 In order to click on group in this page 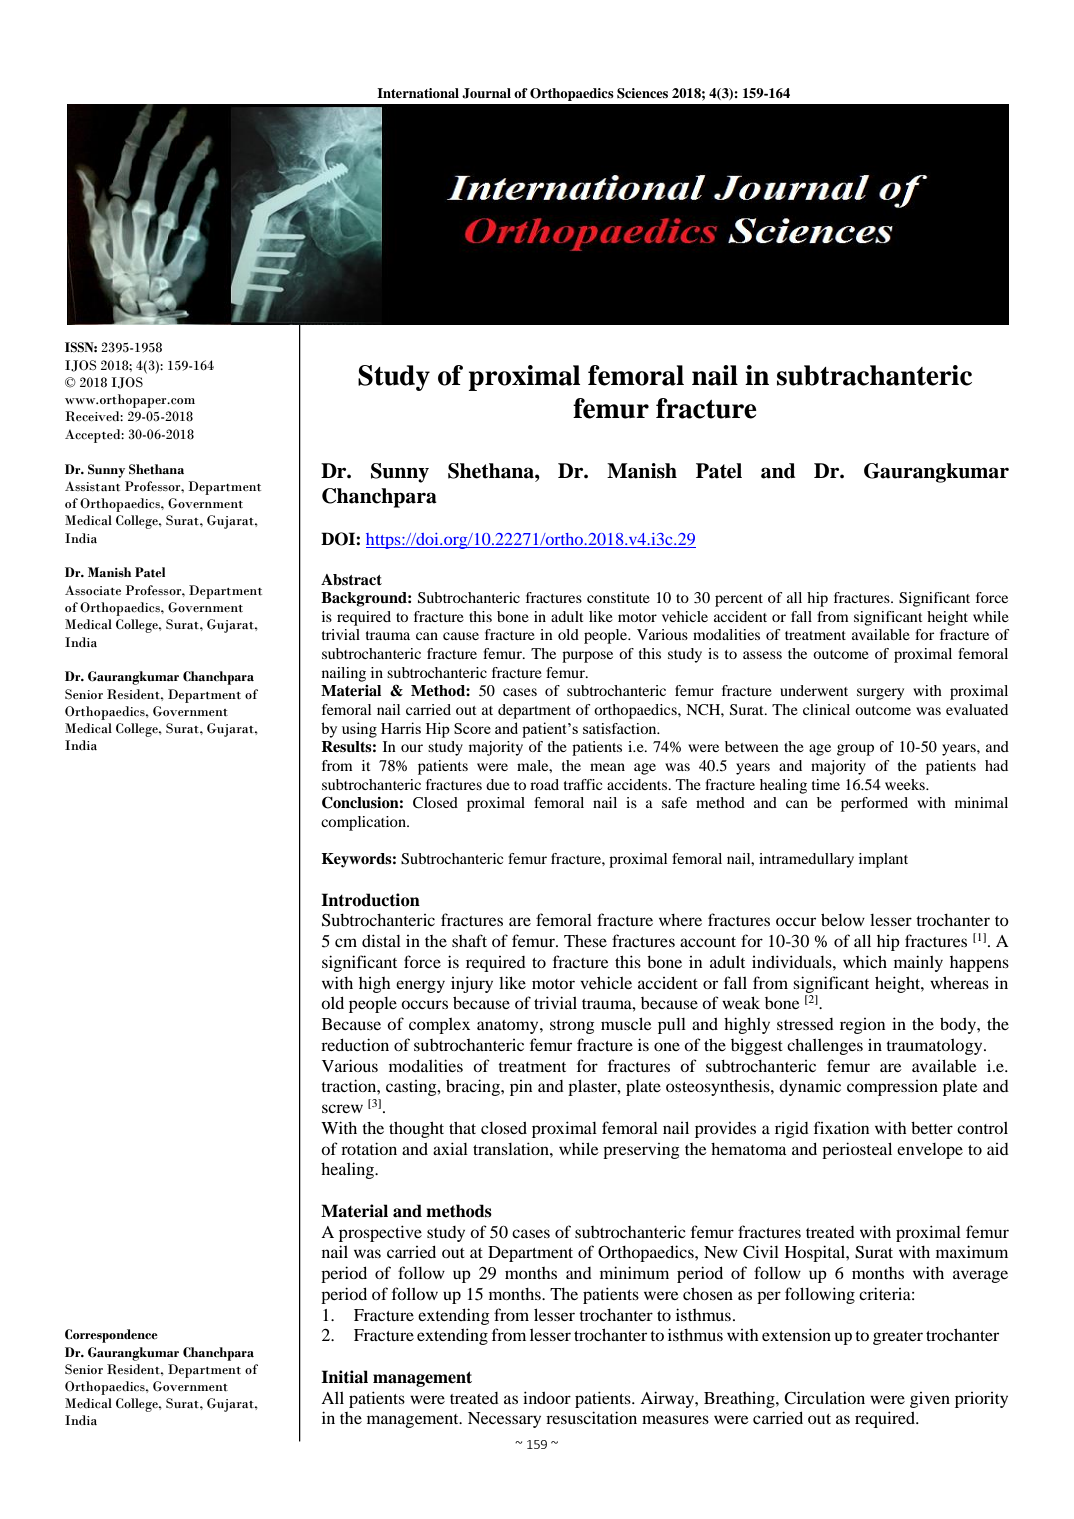, I will do `click(855, 750)`.
